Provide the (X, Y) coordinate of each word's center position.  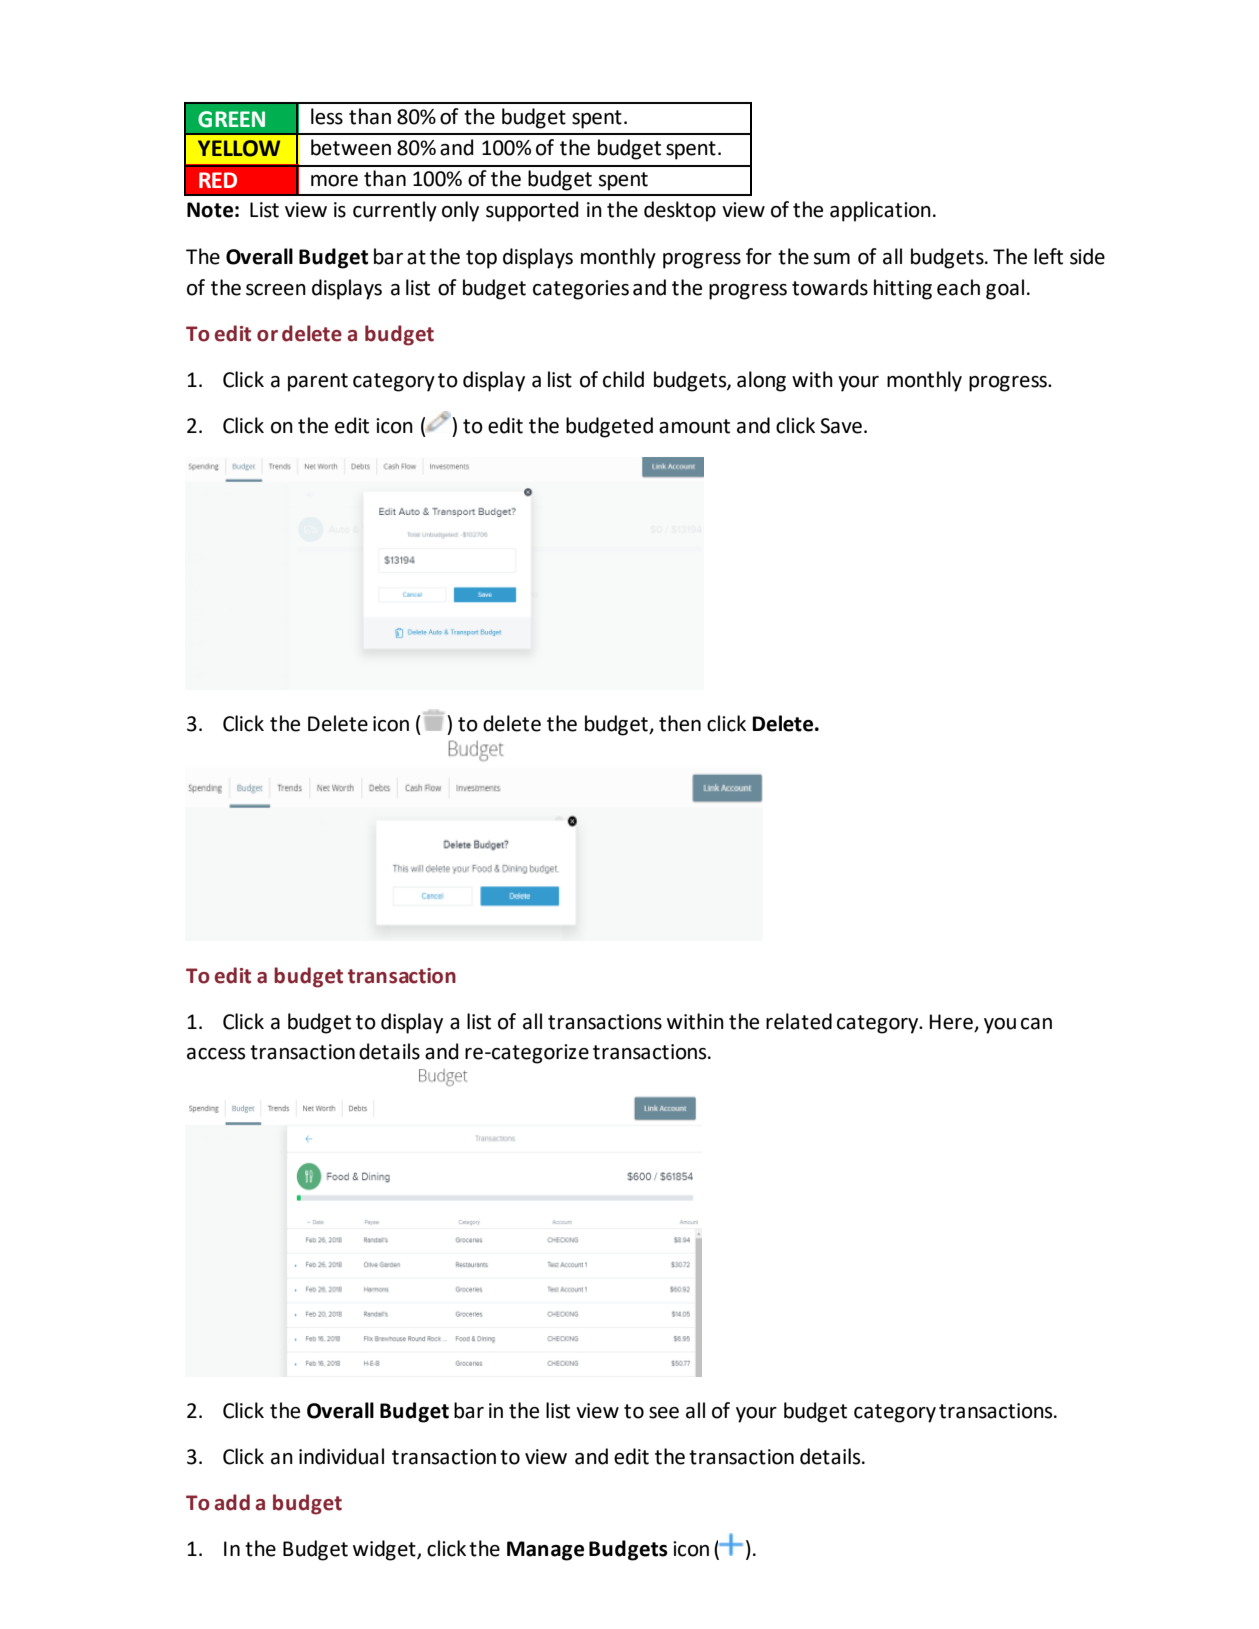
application (880, 211)
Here (952, 1023)
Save (841, 426)
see (664, 1413)
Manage (545, 1551)
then (680, 723)
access (216, 1054)
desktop (680, 211)
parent (318, 382)
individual (341, 1456)
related (799, 1021)
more (334, 181)
